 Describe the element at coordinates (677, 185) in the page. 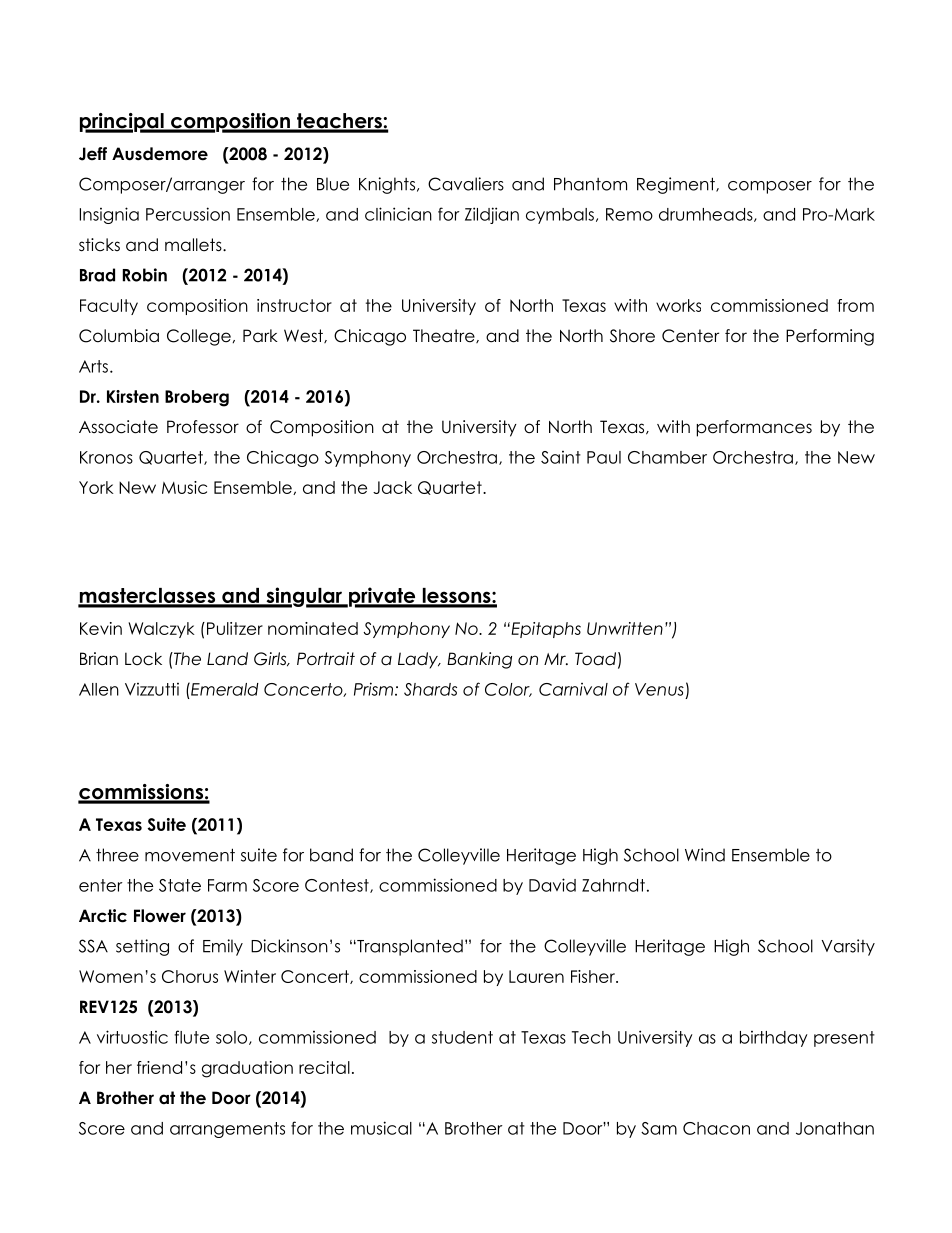

I see `Regiment` at that location.
